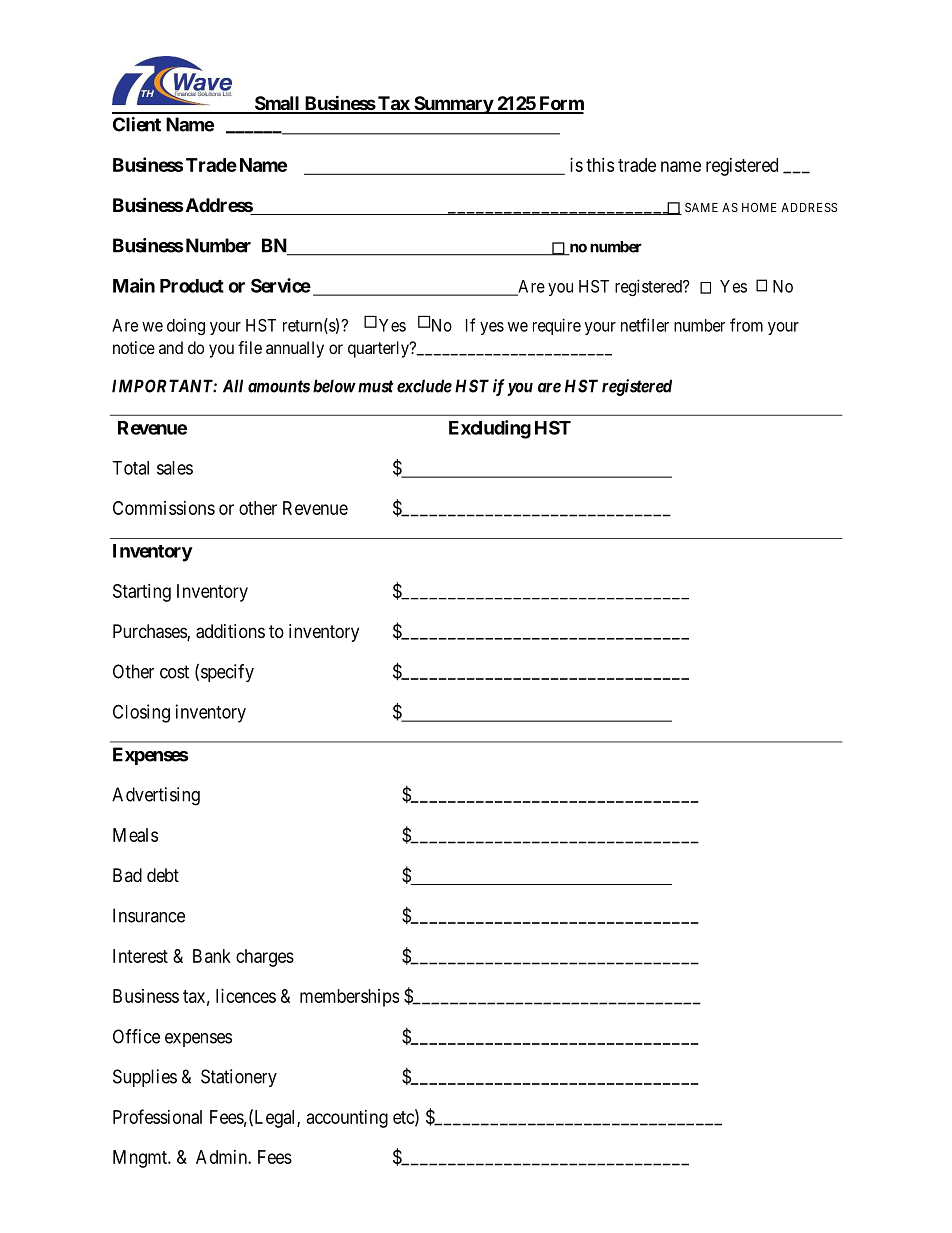 The height and width of the page is (1233, 952). I want to click on require, so click(557, 326).
